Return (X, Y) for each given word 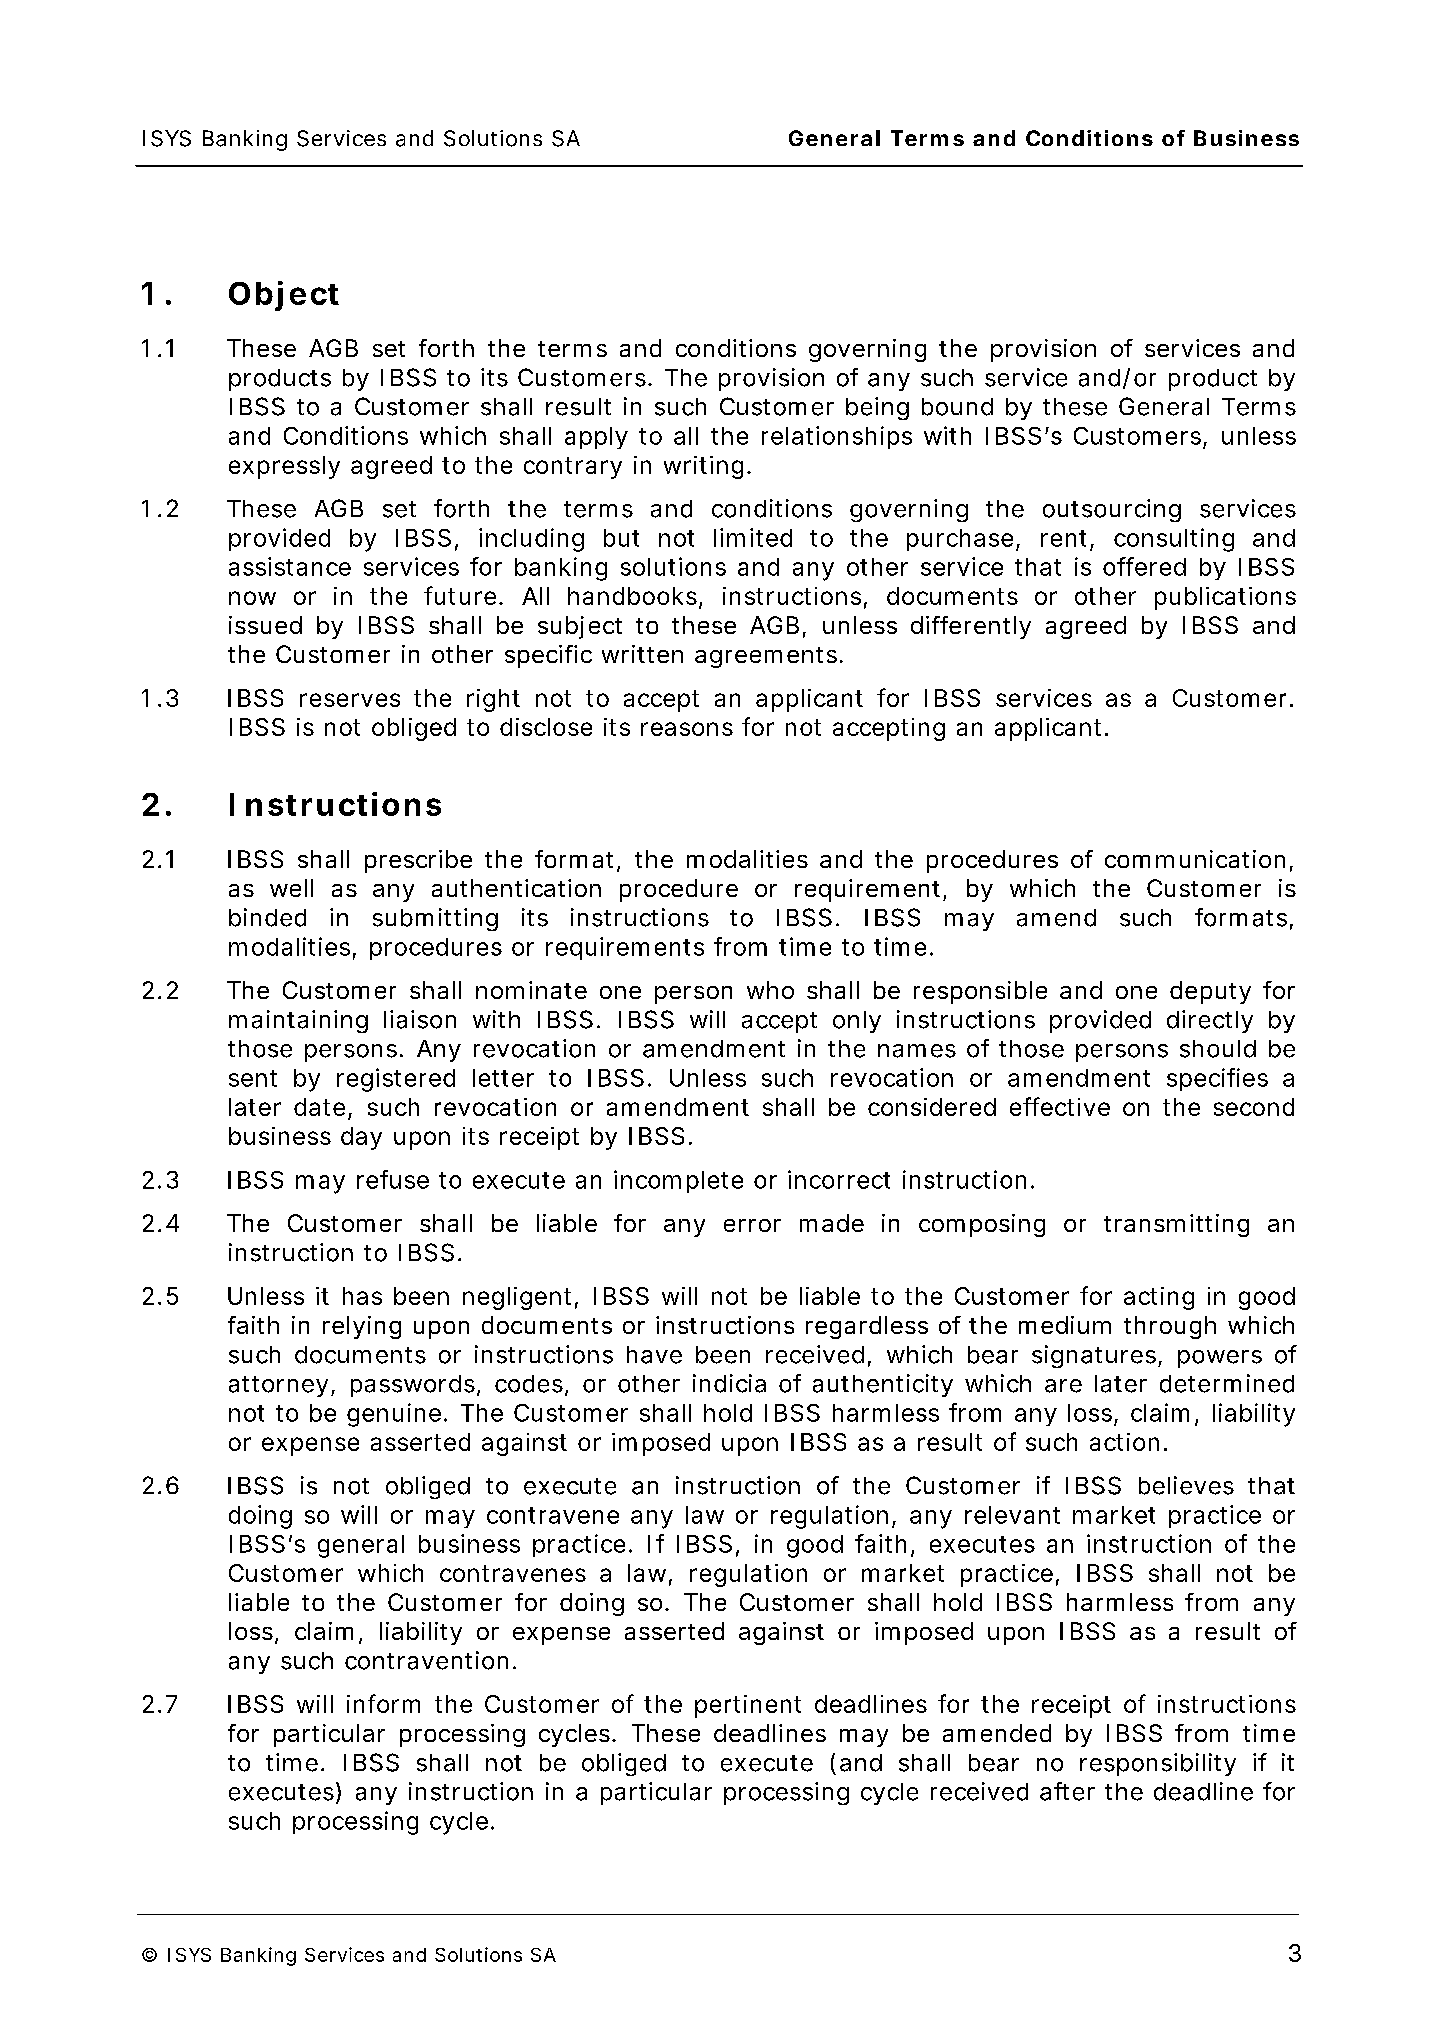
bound (957, 407)
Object (284, 296)
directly (1210, 1021)
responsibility (1158, 1764)
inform (383, 1703)
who (770, 990)
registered (396, 1080)
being (877, 408)
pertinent (748, 1706)
